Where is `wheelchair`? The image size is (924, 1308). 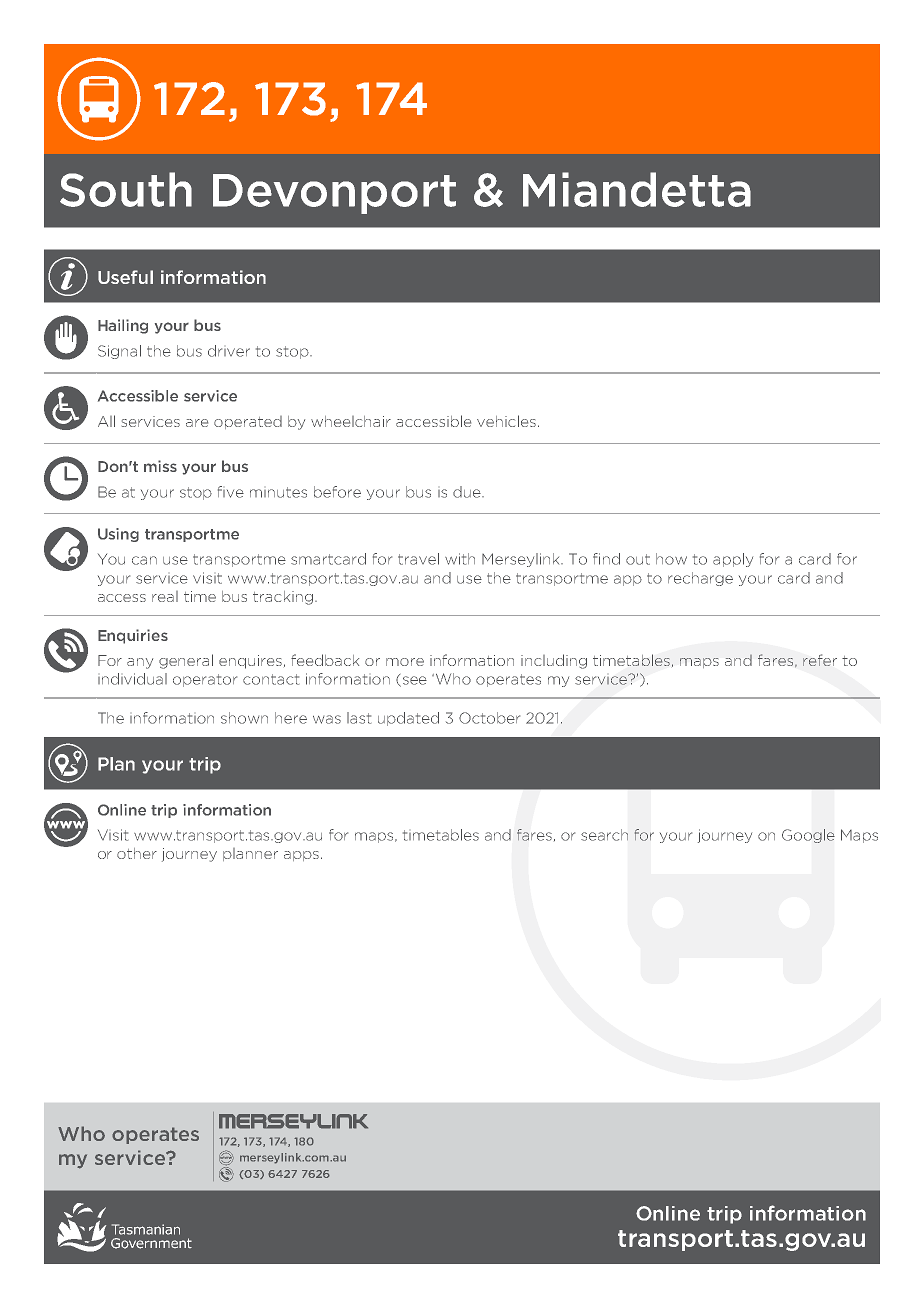 wheelchair is located at coordinates (351, 421).
